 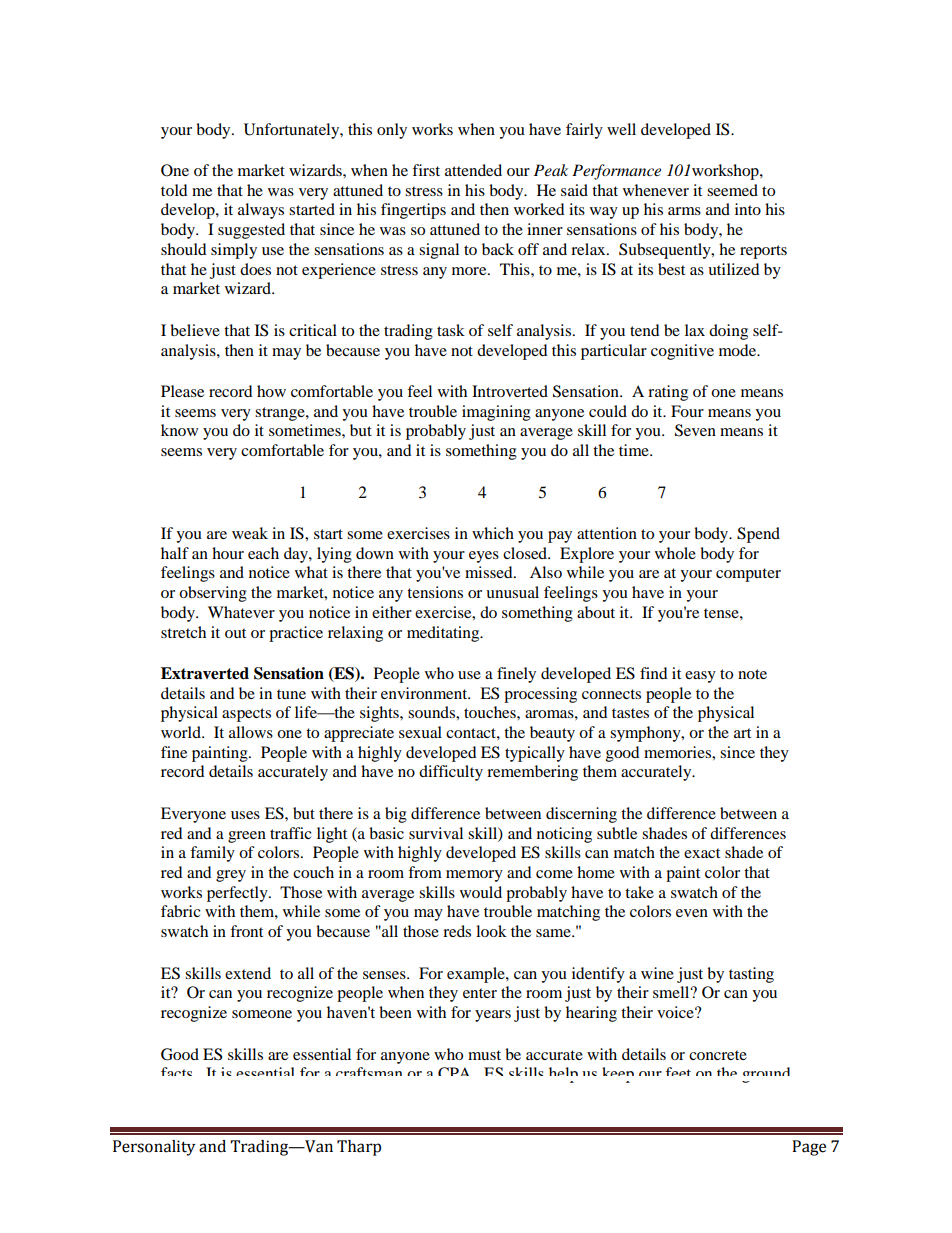 I want to click on memory, so click(x=474, y=876).
